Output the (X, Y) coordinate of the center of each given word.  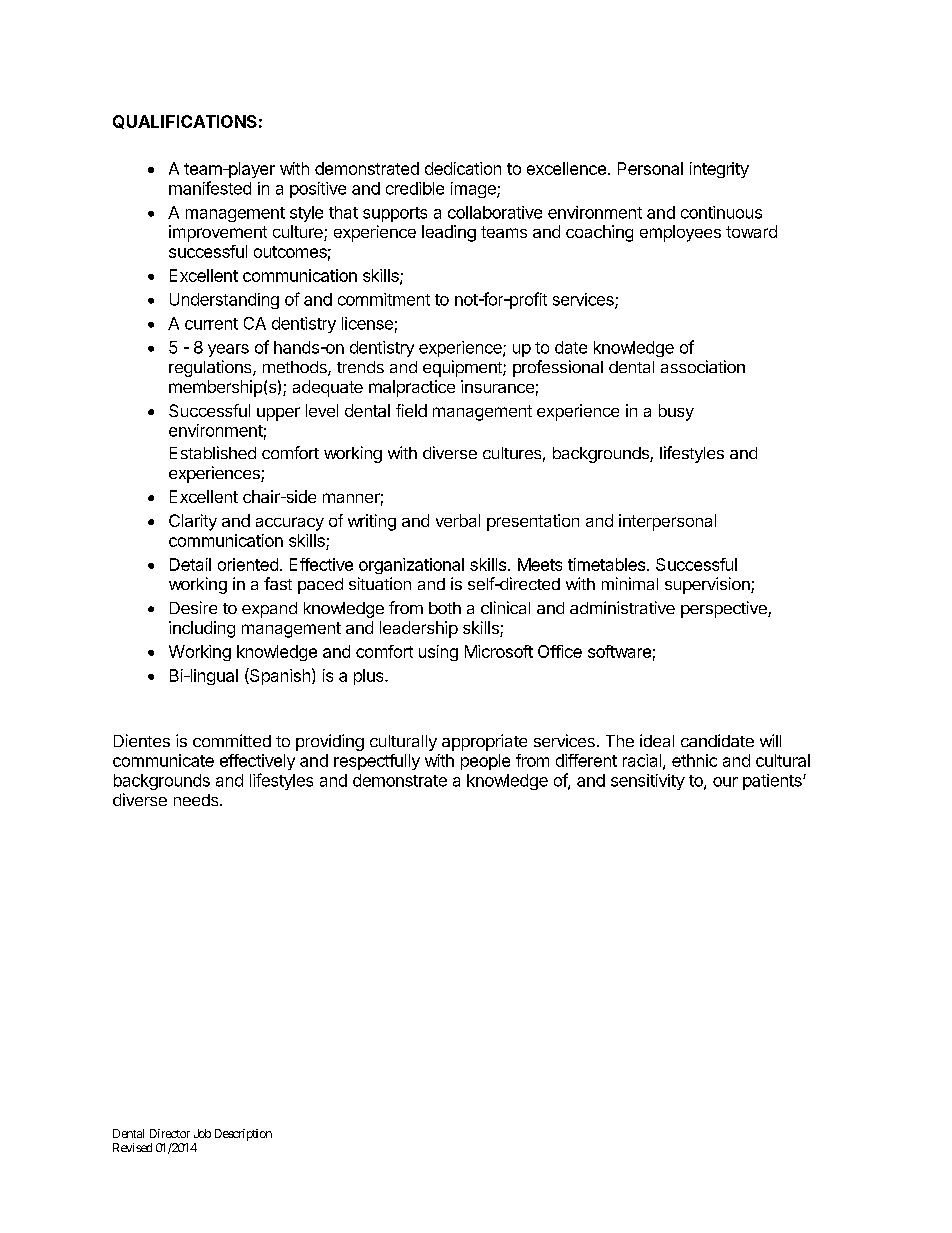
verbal (458, 520)
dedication (463, 168)
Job (202, 1133)
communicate (163, 760)
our (725, 782)
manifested (210, 188)
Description (243, 1135)
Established (213, 452)
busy (676, 412)
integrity (719, 170)
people (485, 762)
